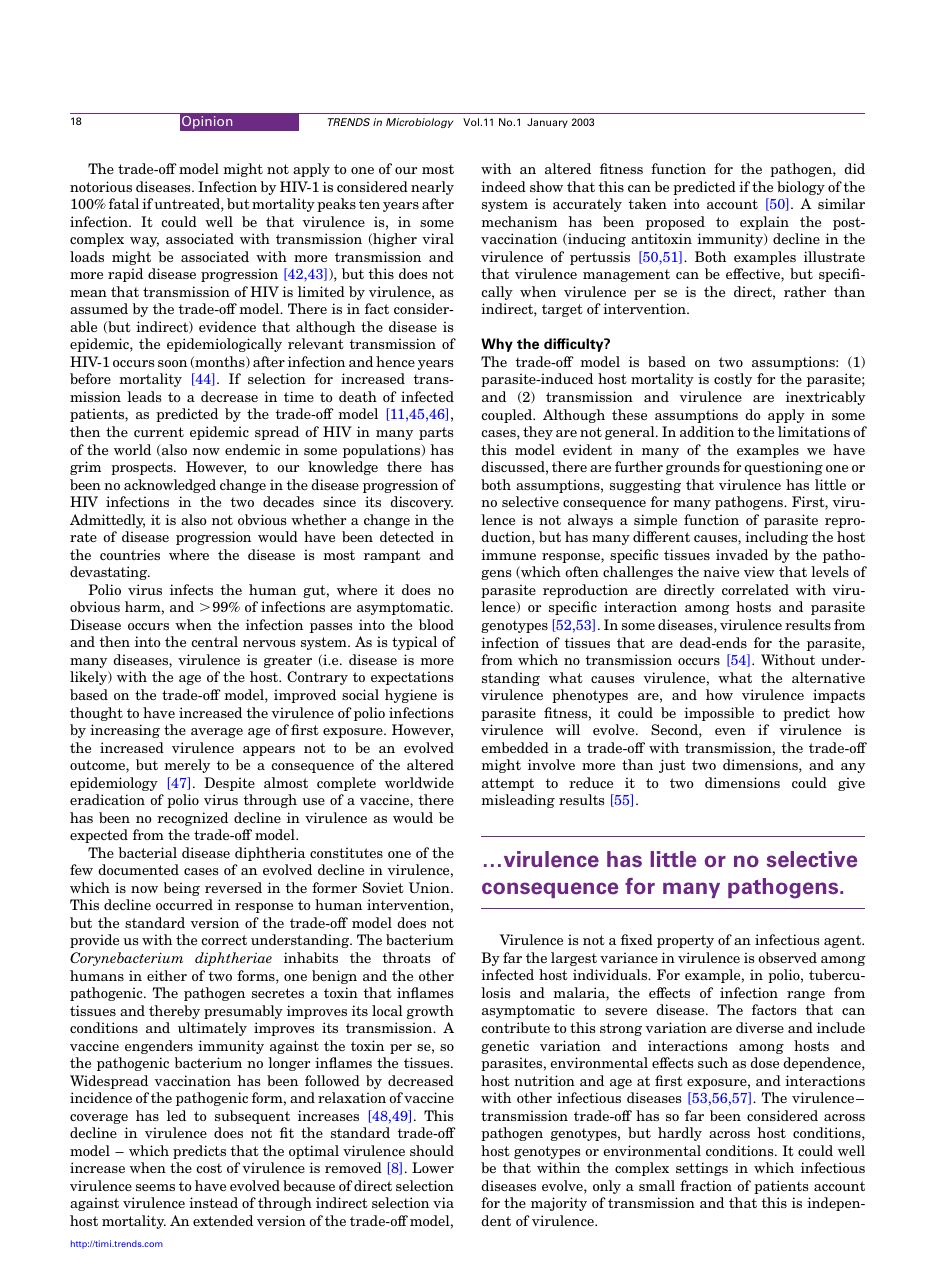 This screenshot has height=1288, width=936. What do you see at coordinates (503, 186) in the screenshot?
I see `indeed` at bounding box center [503, 186].
